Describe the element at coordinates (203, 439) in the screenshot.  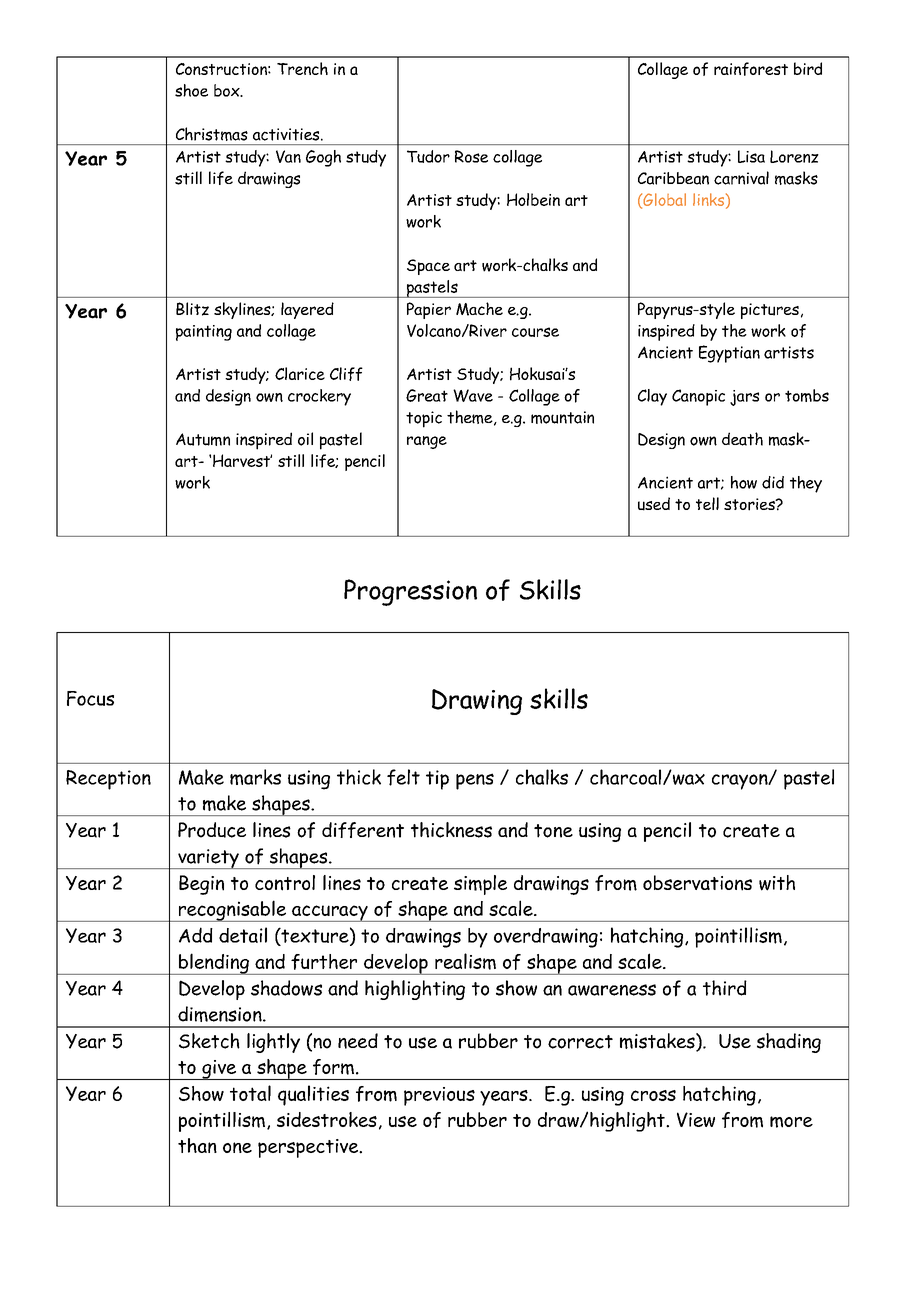
I see `Autumn` at that location.
